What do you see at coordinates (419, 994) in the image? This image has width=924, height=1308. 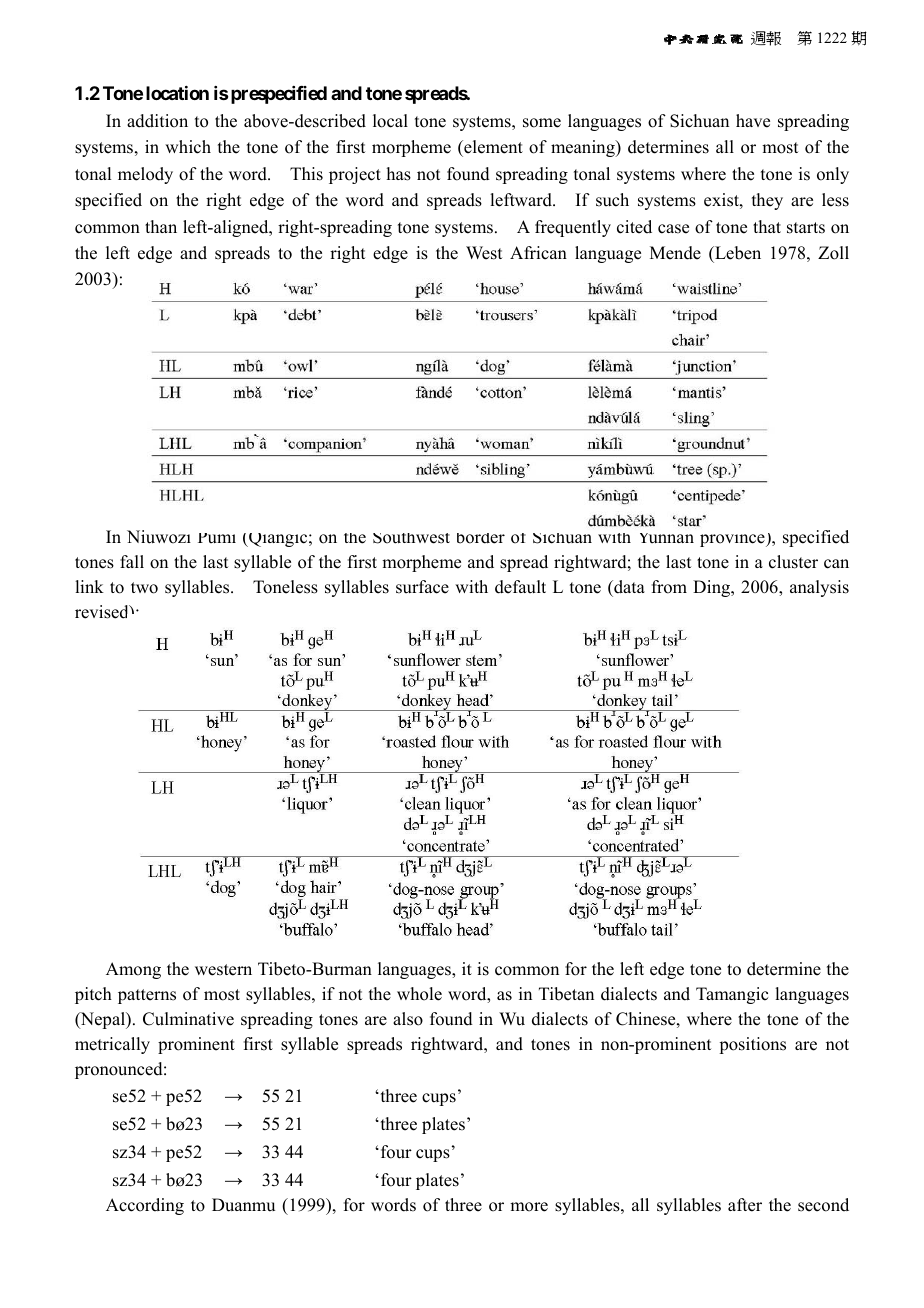 I see `whole` at bounding box center [419, 994].
